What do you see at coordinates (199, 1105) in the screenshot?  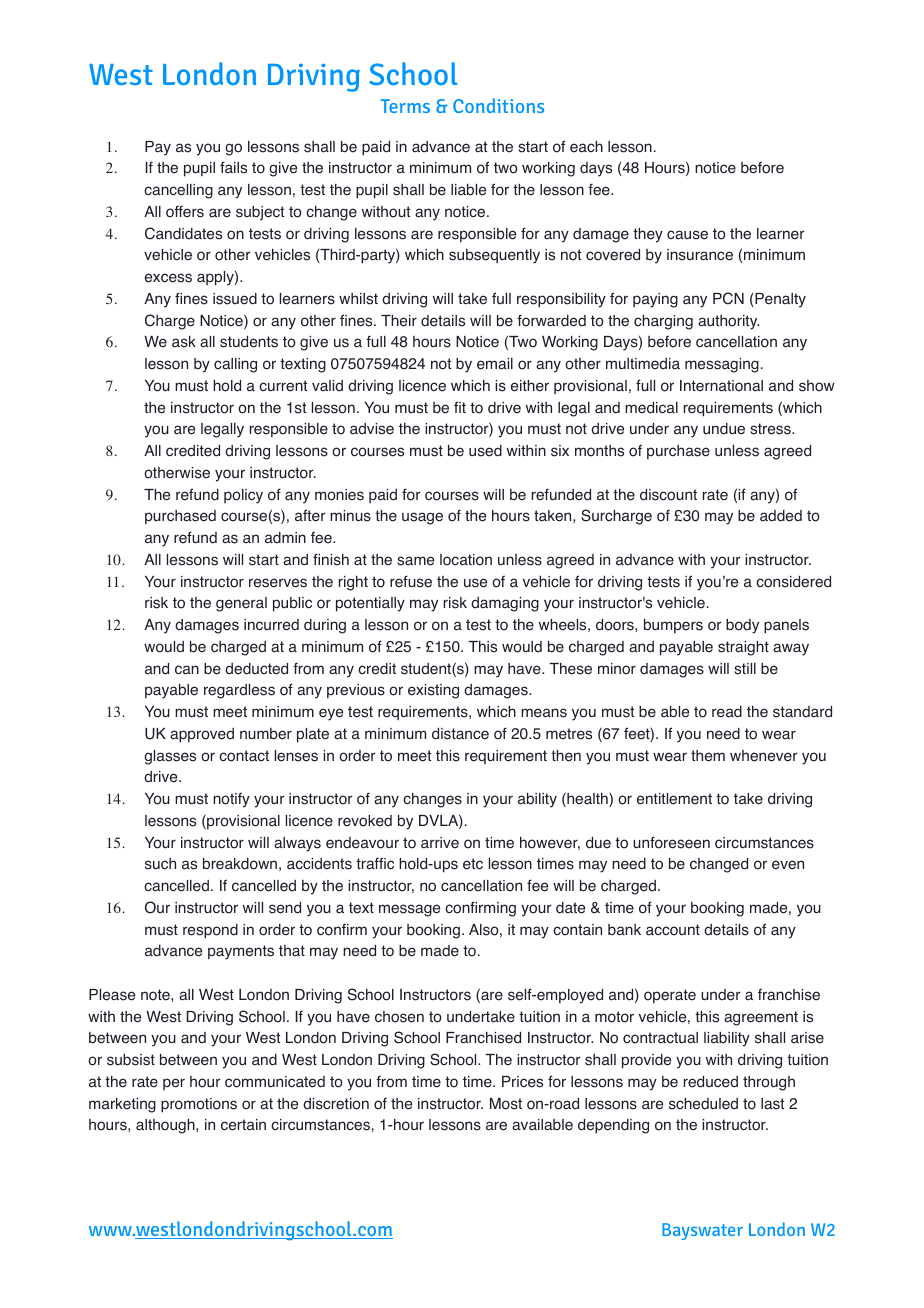 I see `promotions` at bounding box center [199, 1105].
